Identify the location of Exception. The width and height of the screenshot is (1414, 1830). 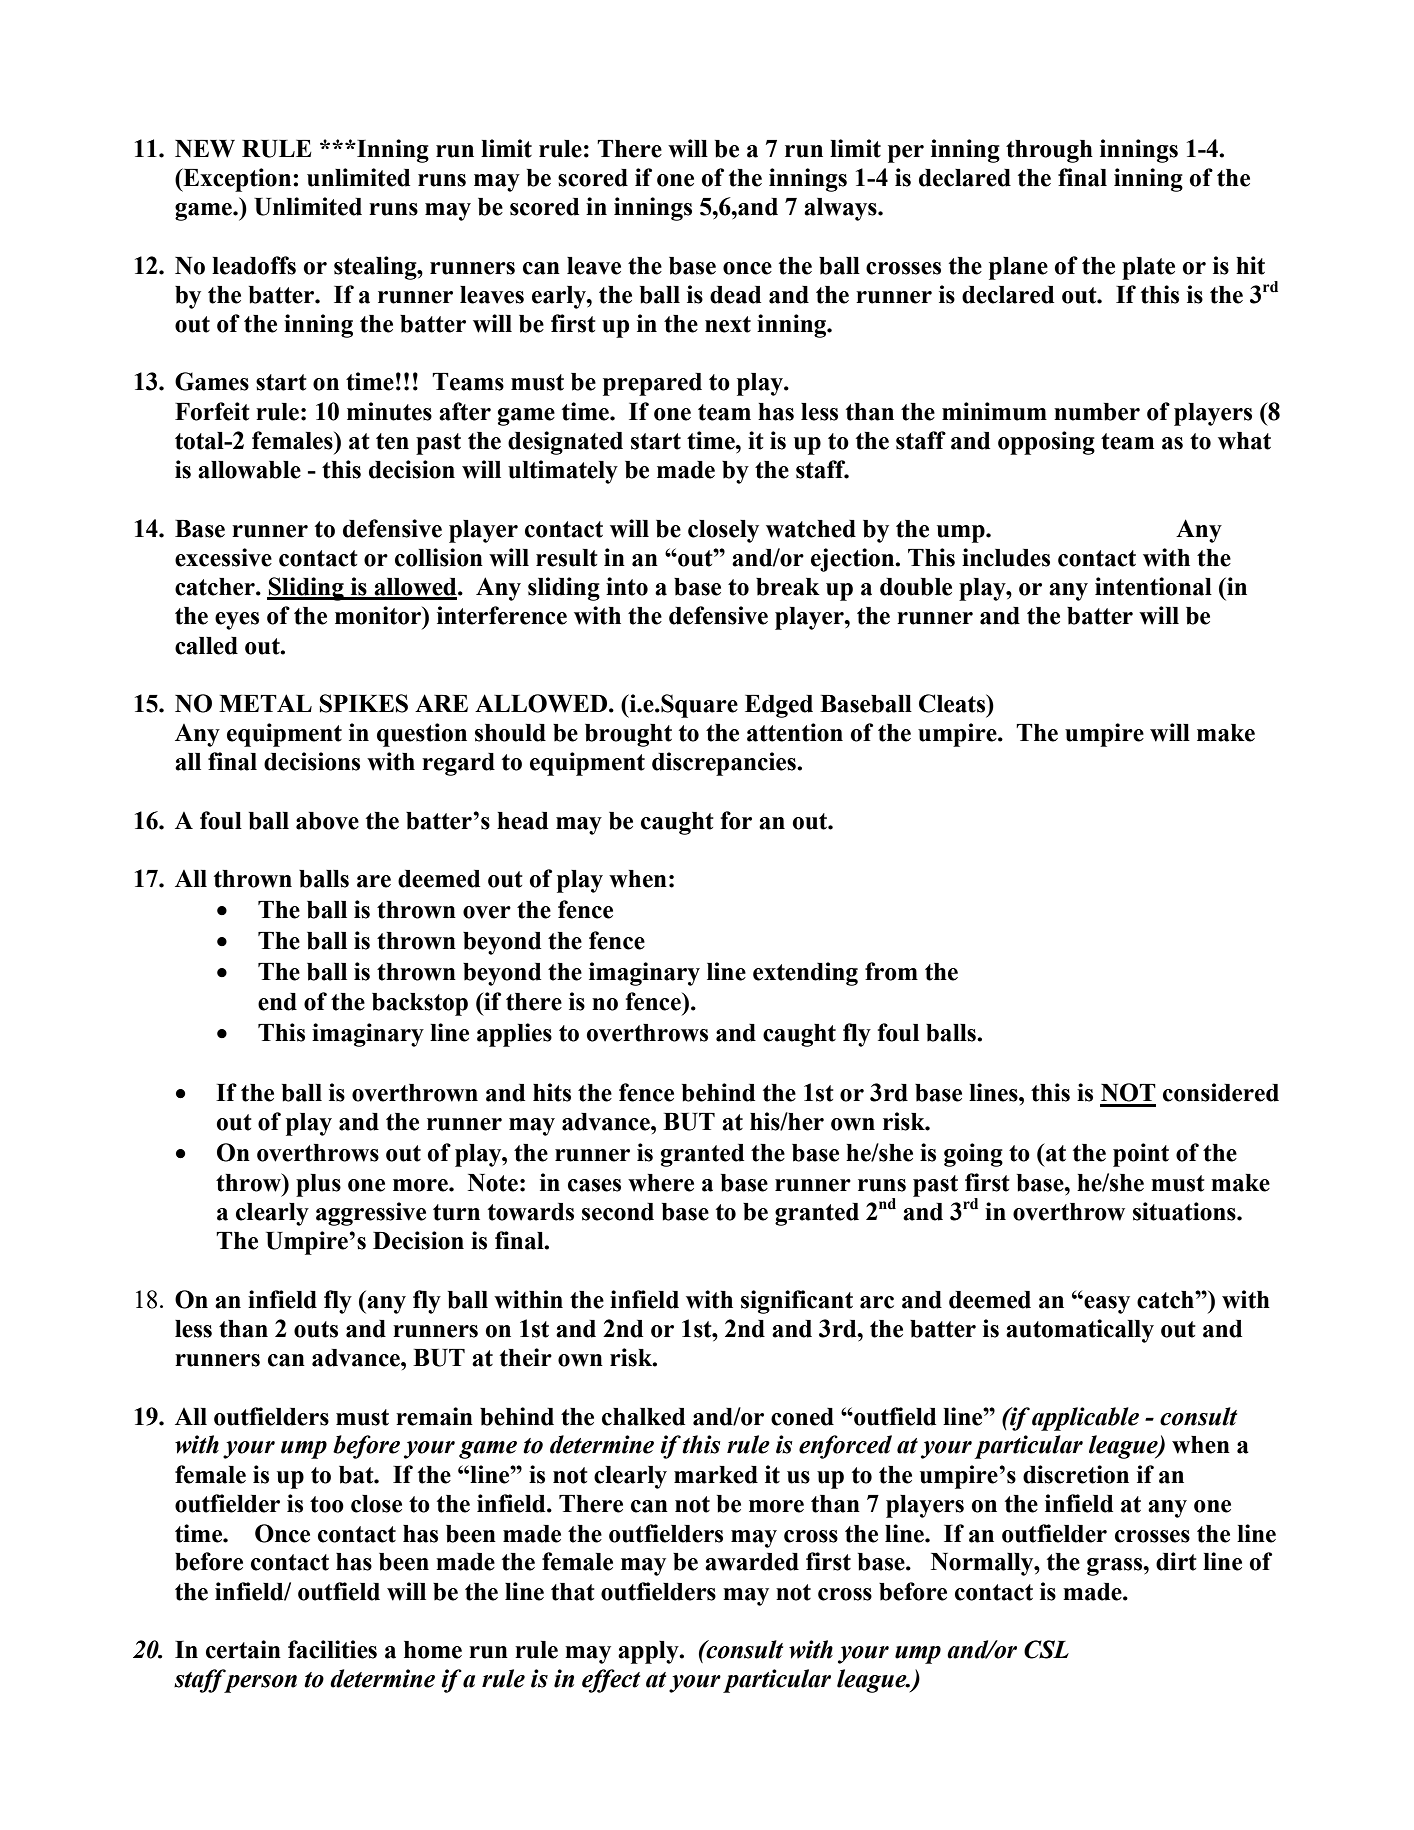
(237, 180).
